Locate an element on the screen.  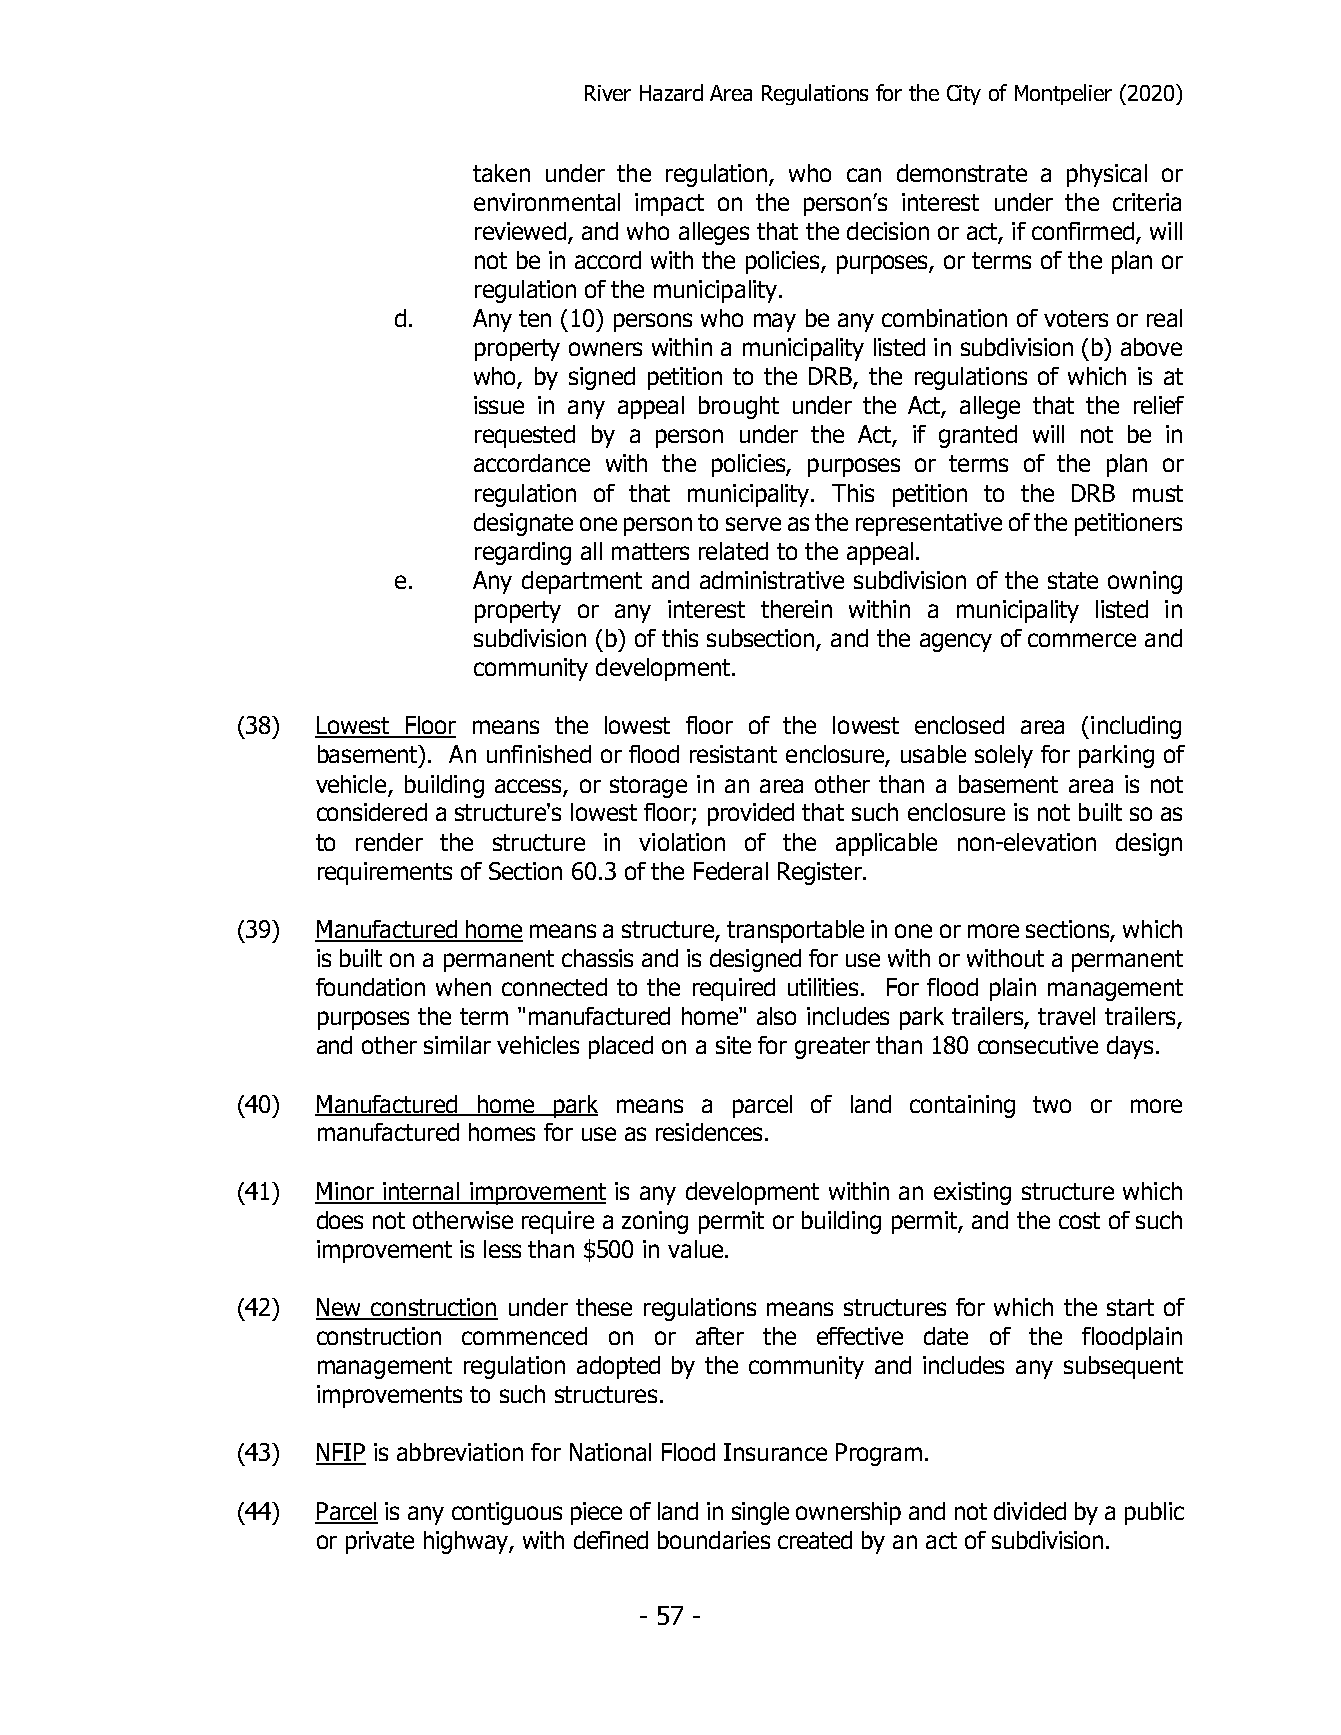
Hazard is located at coordinates (671, 92).
